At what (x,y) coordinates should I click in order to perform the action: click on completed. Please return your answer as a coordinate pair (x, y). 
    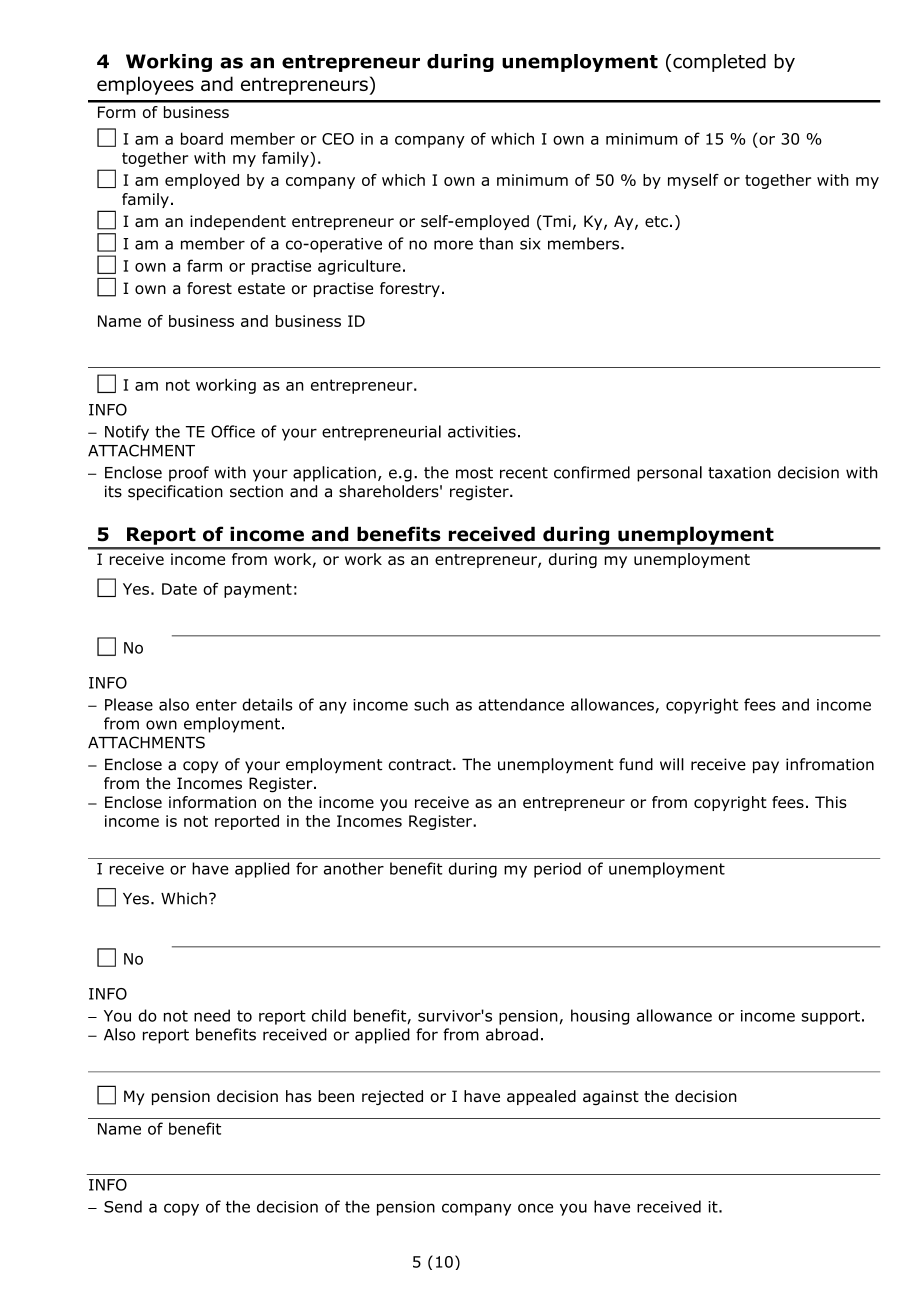
    Looking at the image, I should click on (719, 63).
